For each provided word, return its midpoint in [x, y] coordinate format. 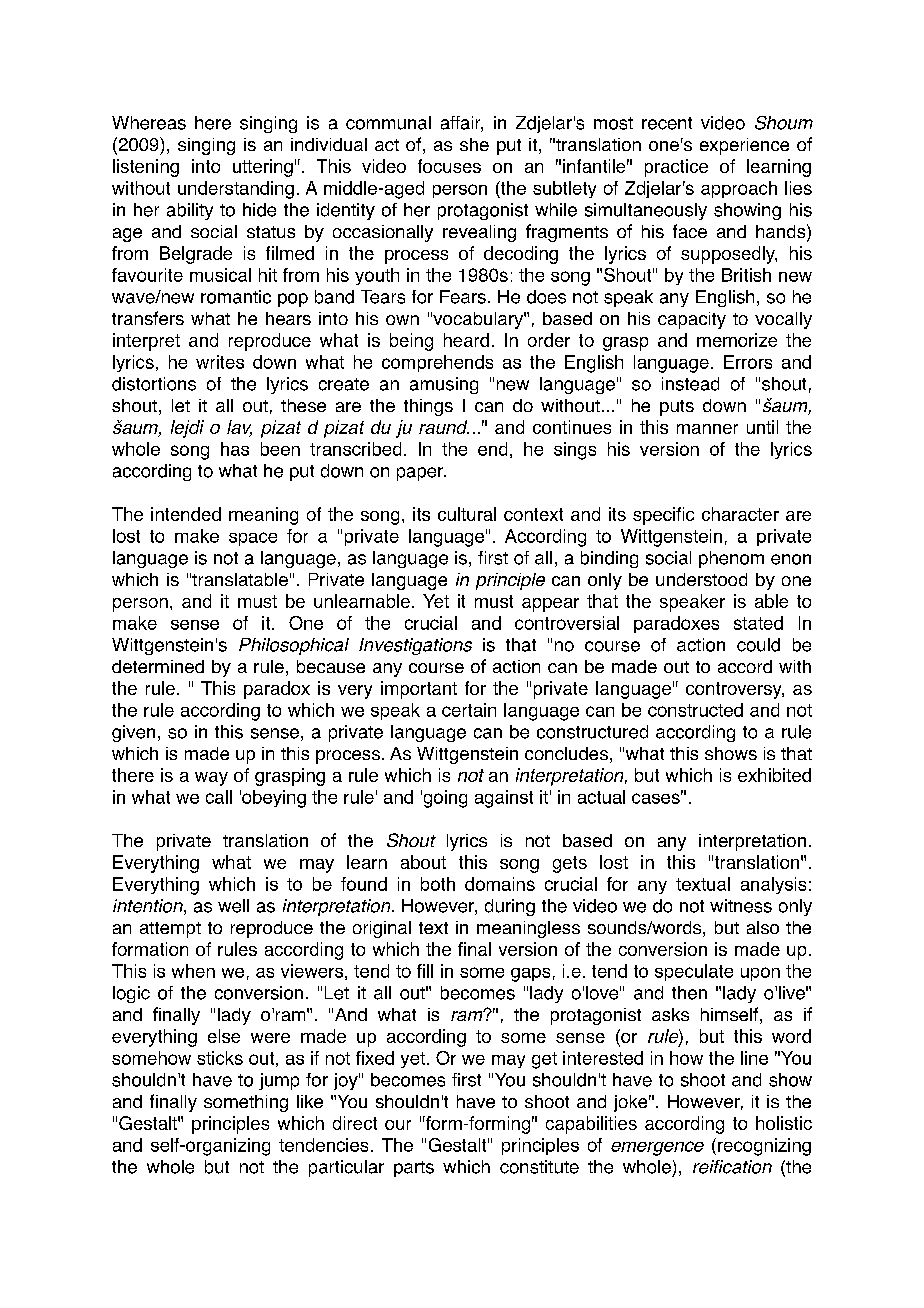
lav [239, 428]
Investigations [415, 646]
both [438, 884]
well [233, 906]
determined [158, 666]
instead [690, 384]
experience [744, 146]
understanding [236, 190]
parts [414, 1169]
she [474, 144]
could [758, 645]
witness [741, 906]
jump [279, 1081]
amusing [444, 385]
